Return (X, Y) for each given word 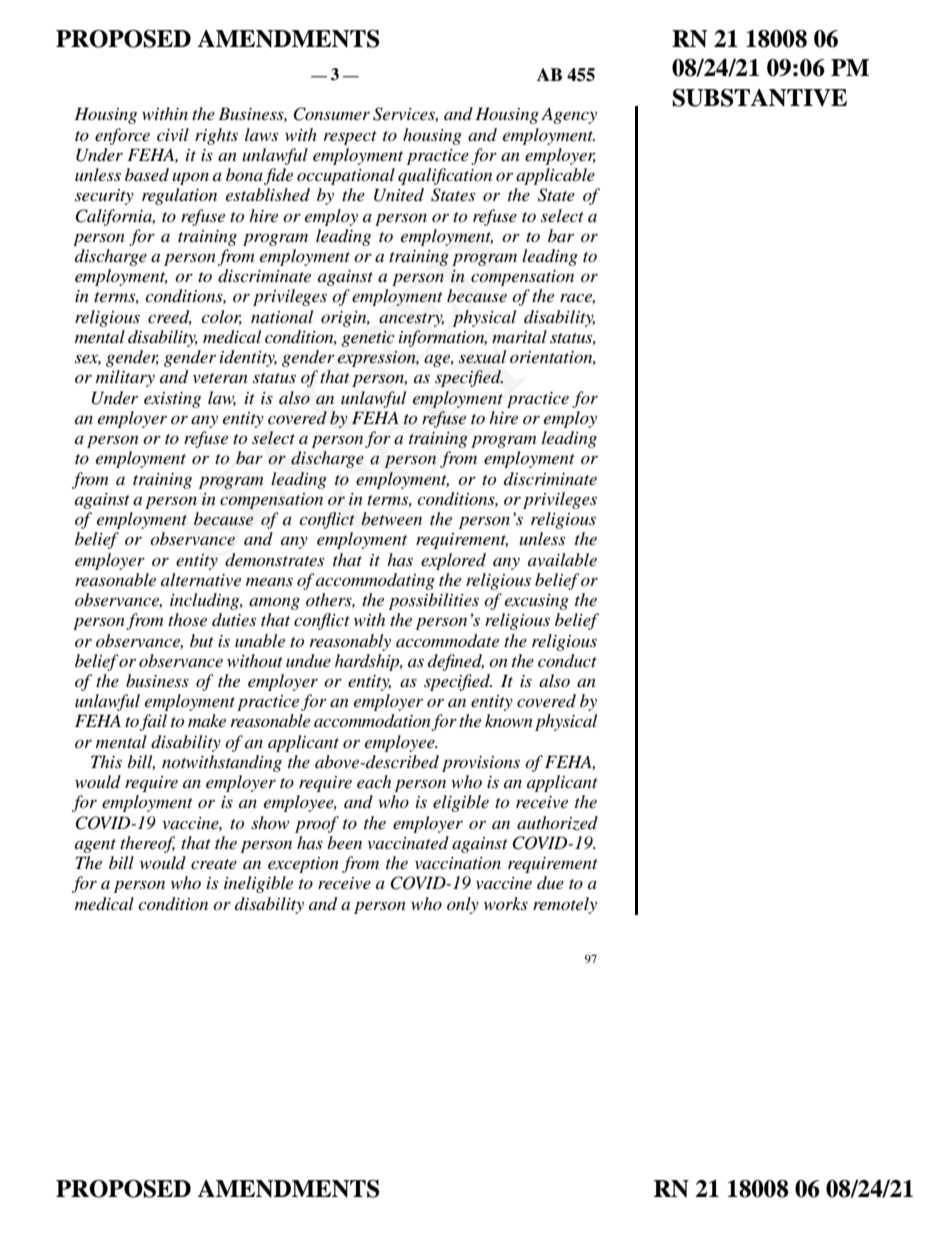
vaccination (458, 863)
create (214, 864)
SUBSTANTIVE (759, 97)
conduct (567, 661)
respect (350, 138)
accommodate (447, 641)
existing (172, 400)
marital (519, 336)
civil (173, 134)
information (443, 338)
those (187, 619)
